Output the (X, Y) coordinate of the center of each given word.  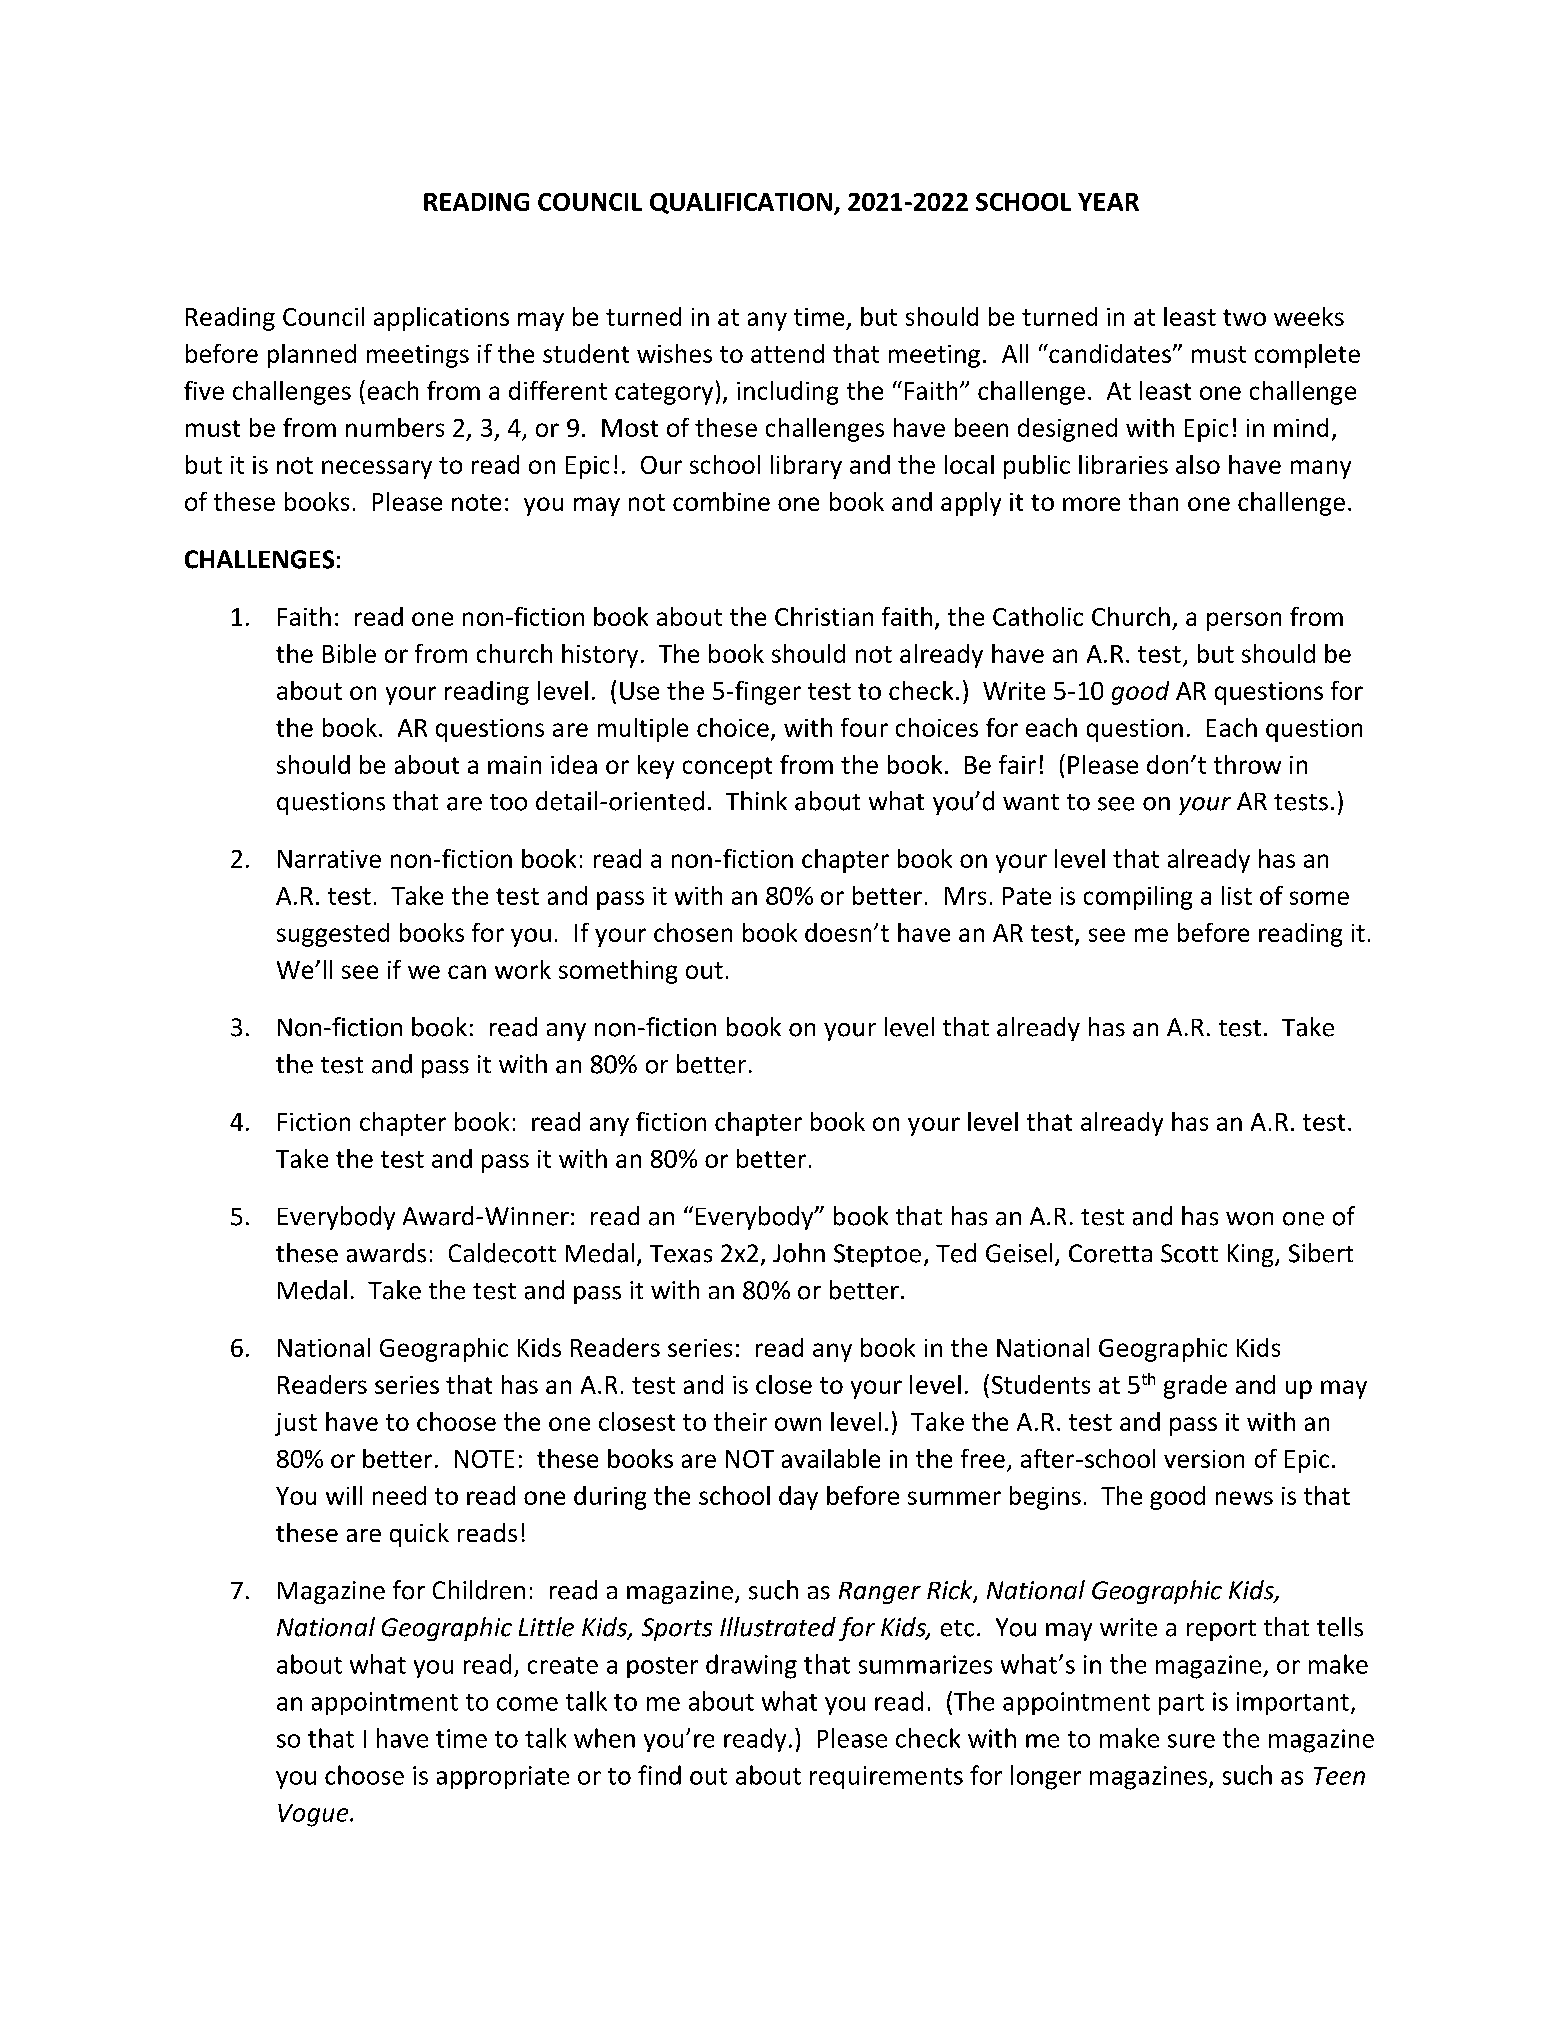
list (1237, 895)
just (296, 1424)
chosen (693, 932)
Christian (824, 616)
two (1244, 317)
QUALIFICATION (741, 203)
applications (441, 319)
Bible (349, 653)
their (740, 1421)
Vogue (314, 1815)
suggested (333, 935)
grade (1195, 1387)
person (1244, 621)
